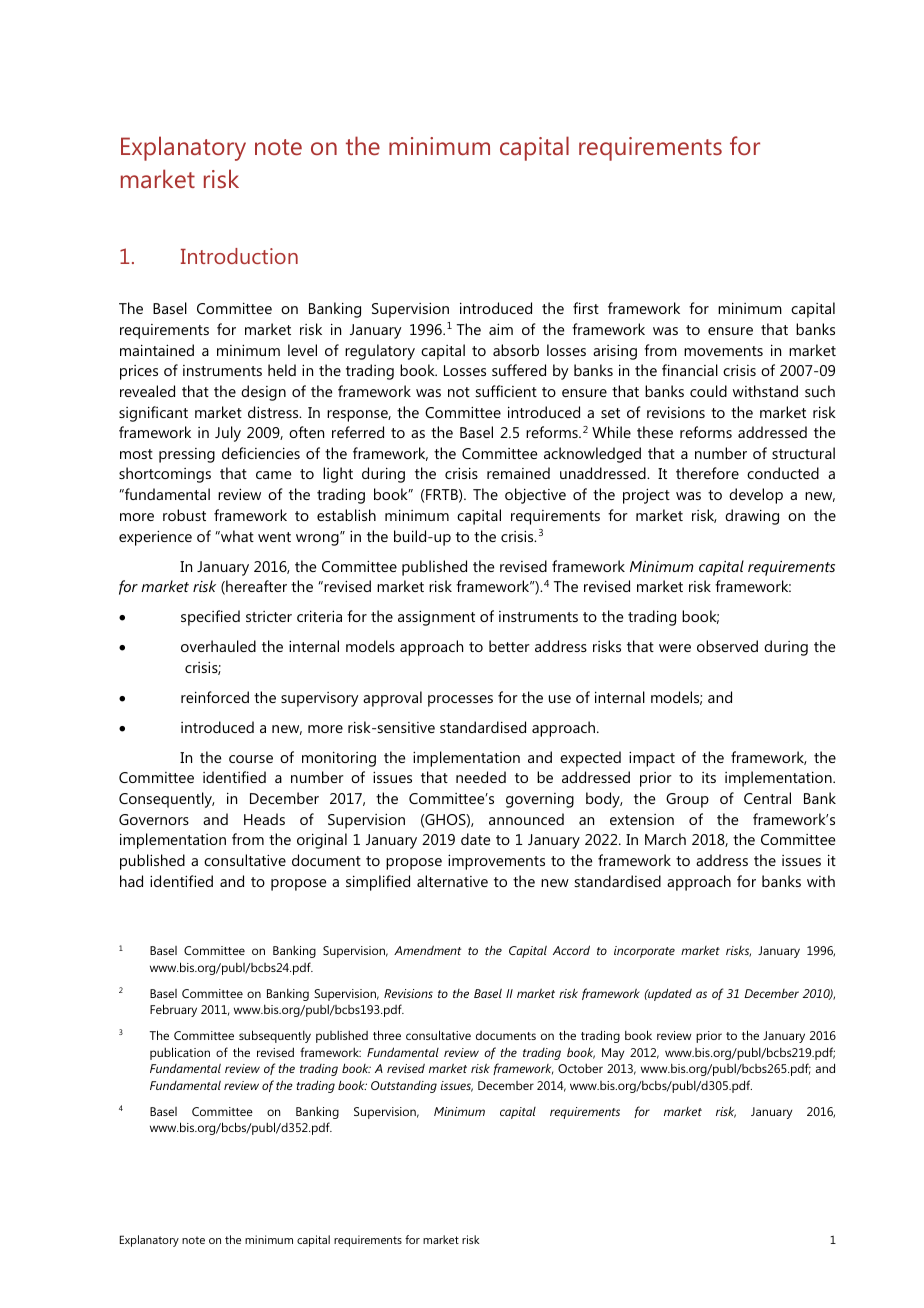 This image has width=924, height=1308. I want to click on Introduction, so click(239, 256).
